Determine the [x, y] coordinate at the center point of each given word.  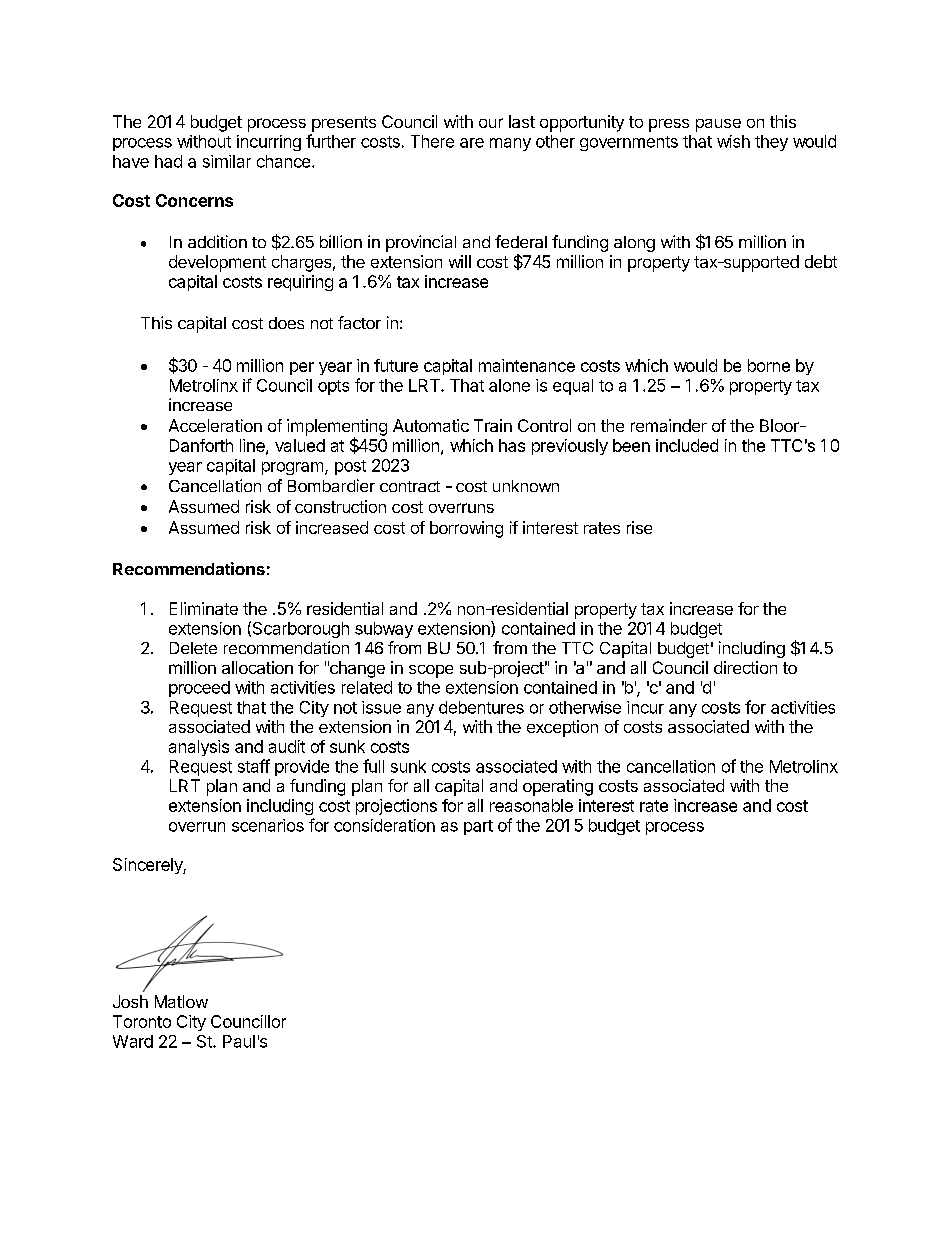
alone [509, 385]
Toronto [142, 1021]
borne [769, 365]
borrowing [466, 529]
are [472, 143]
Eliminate [204, 608]
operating [558, 787]
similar [227, 161]
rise [639, 527]
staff [254, 766]
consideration [384, 825]
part [478, 827]
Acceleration [215, 425]
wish [733, 141]
